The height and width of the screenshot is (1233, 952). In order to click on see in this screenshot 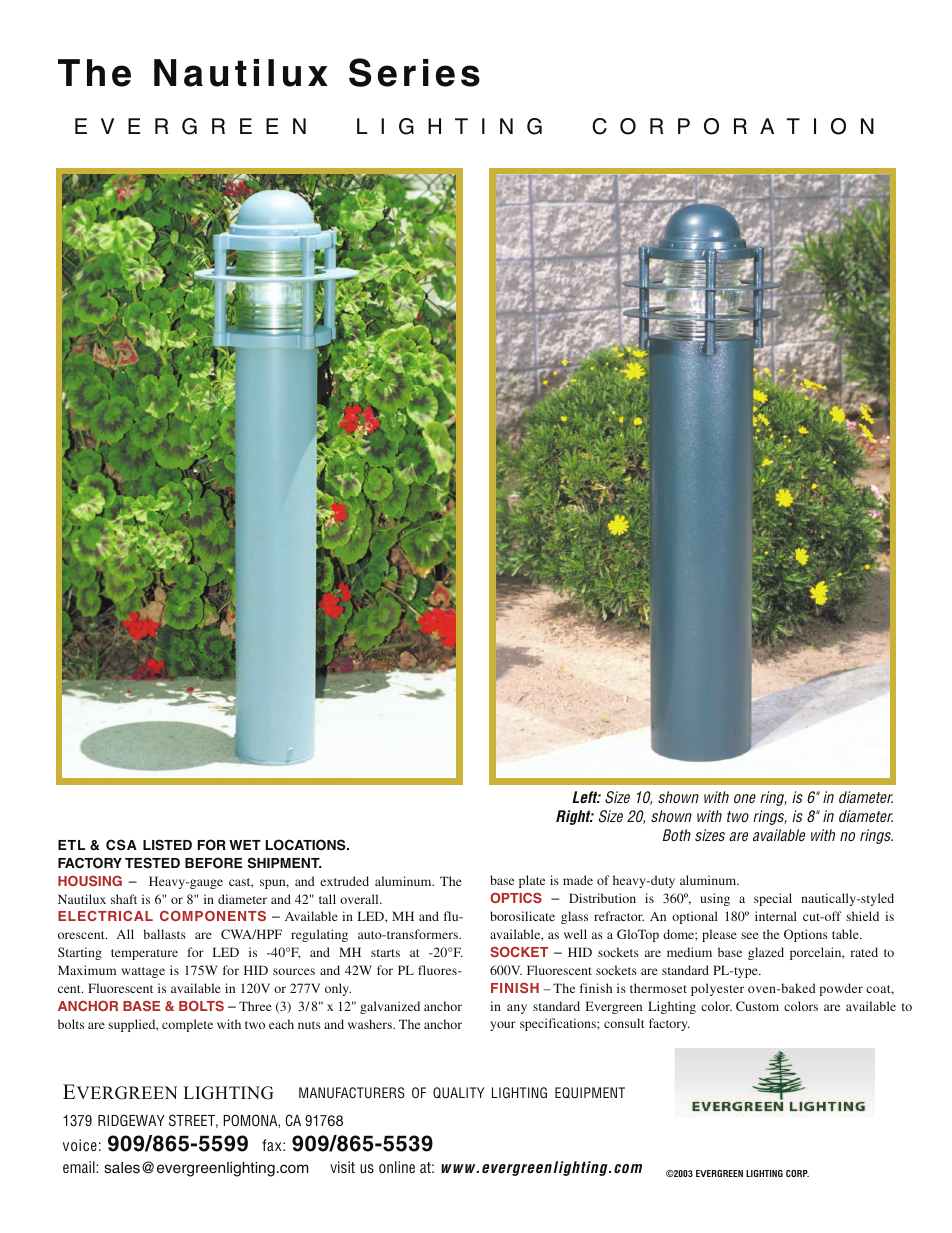, I will do `click(749, 935)`.
